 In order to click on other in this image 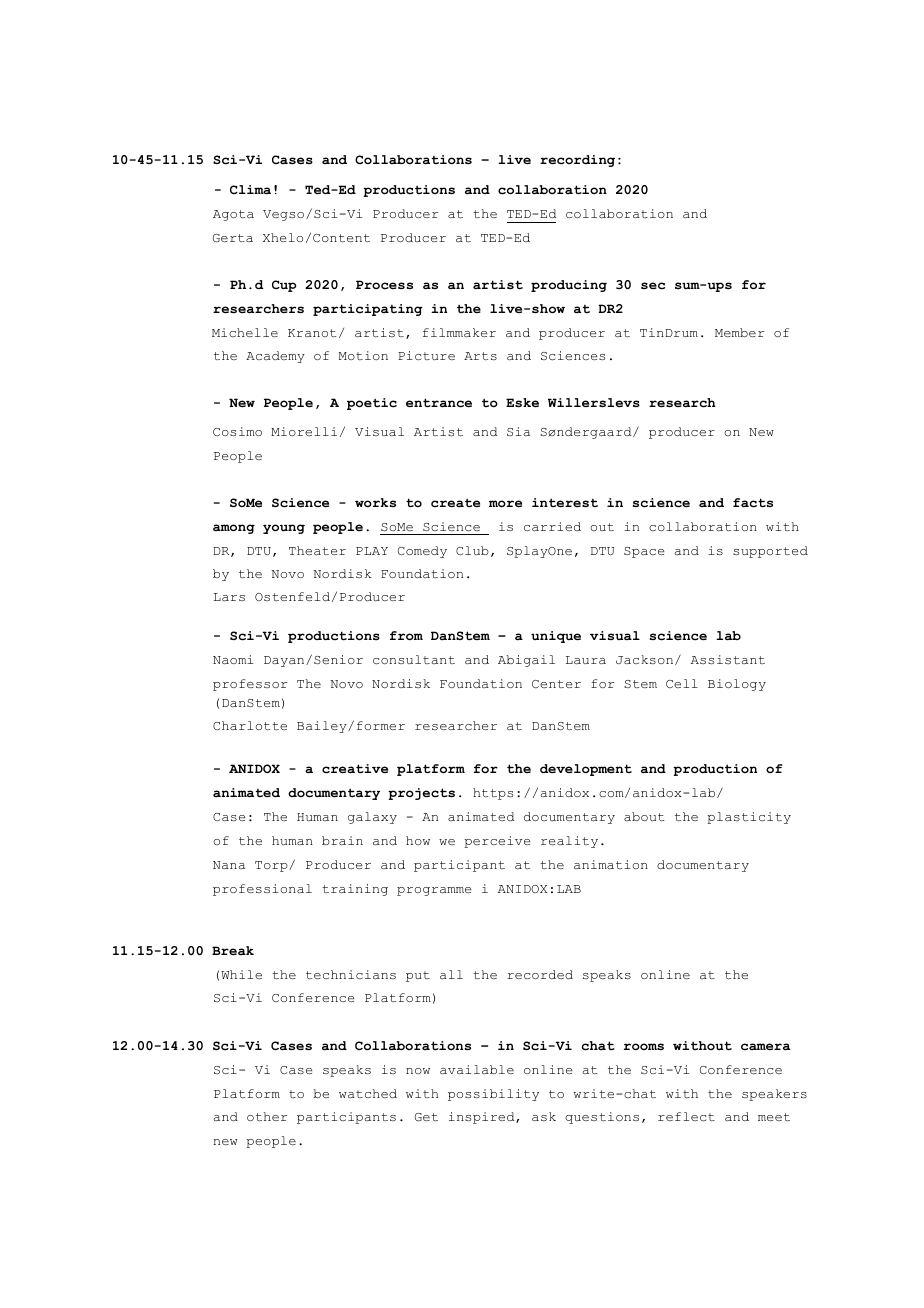, I will do `click(267, 1116)`.
